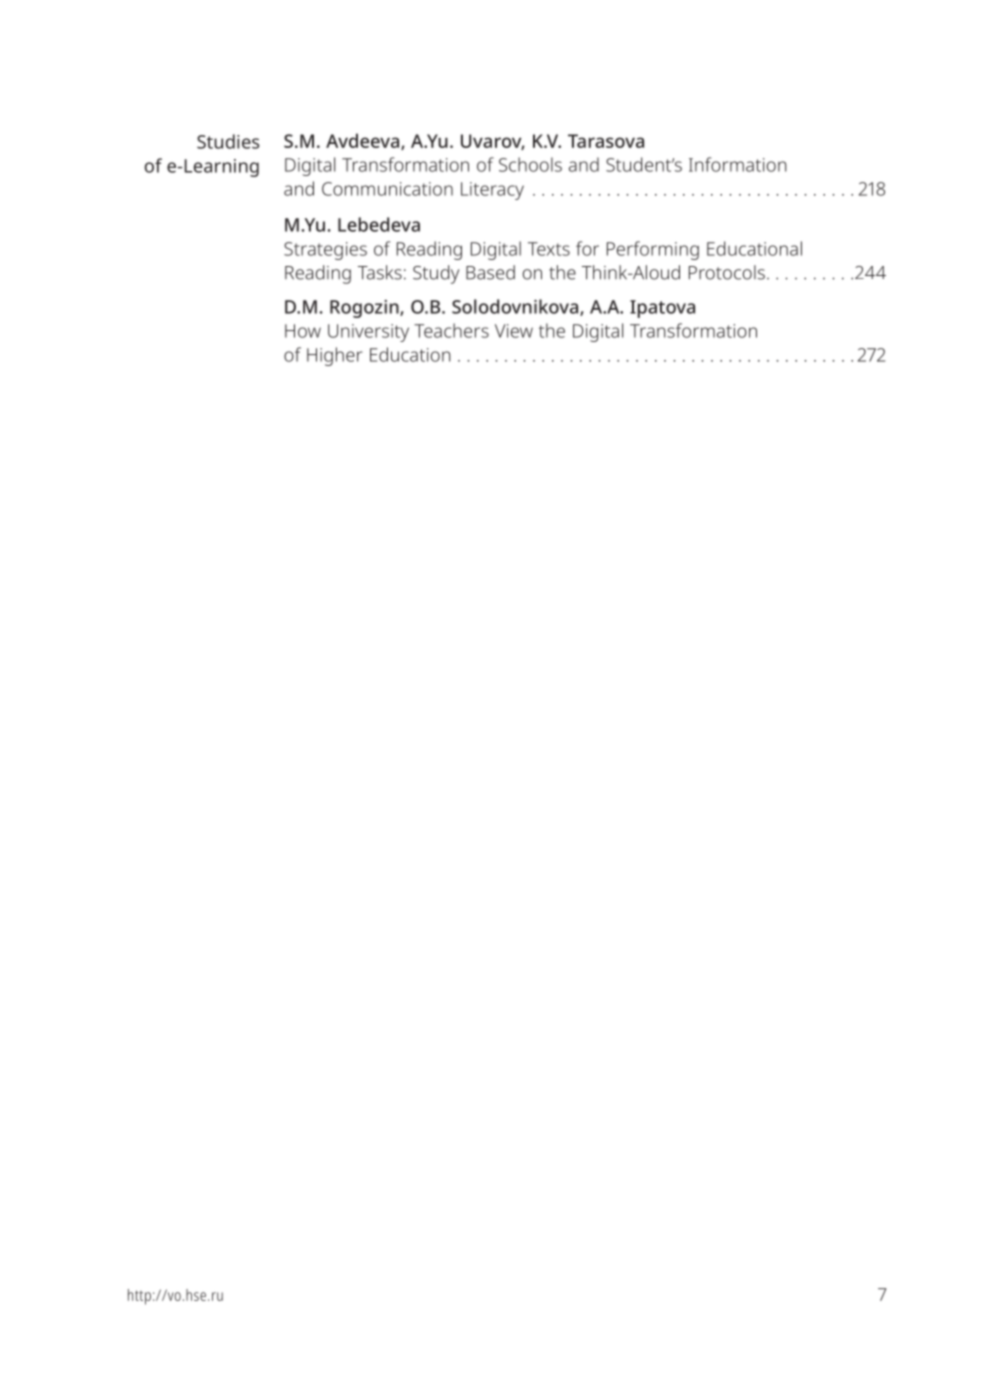 Image resolution: width=981 pixels, height=1400 pixels. I want to click on How, so click(303, 331).
